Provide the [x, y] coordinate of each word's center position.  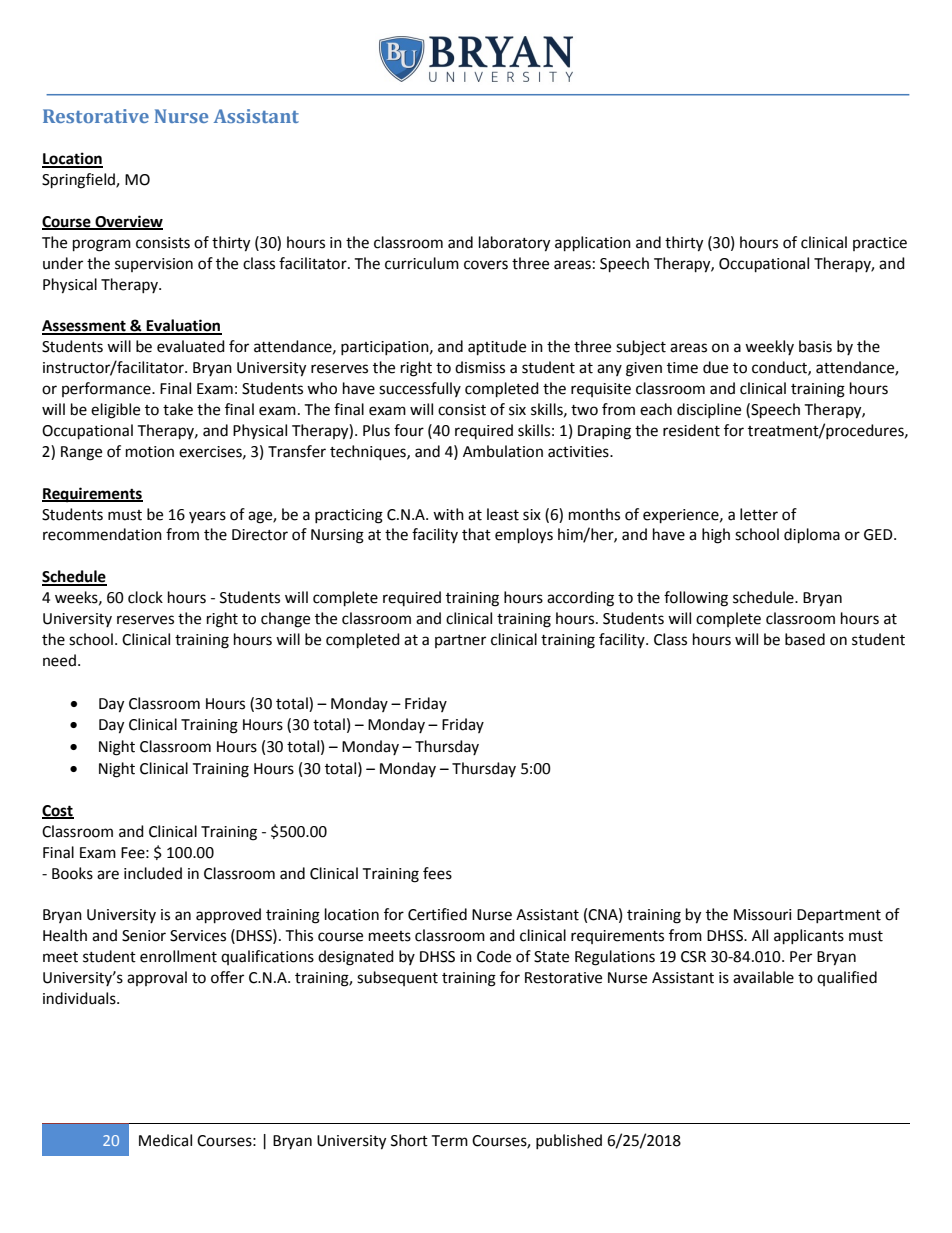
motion [150, 452]
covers [486, 265]
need [59, 660]
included [153, 873]
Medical [165, 1140]
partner [460, 641]
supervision [154, 265]
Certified [437, 914]
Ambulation [503, 451]
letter [759, 514]
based [805, 639]
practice [880, 244]
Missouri [763, 915]
